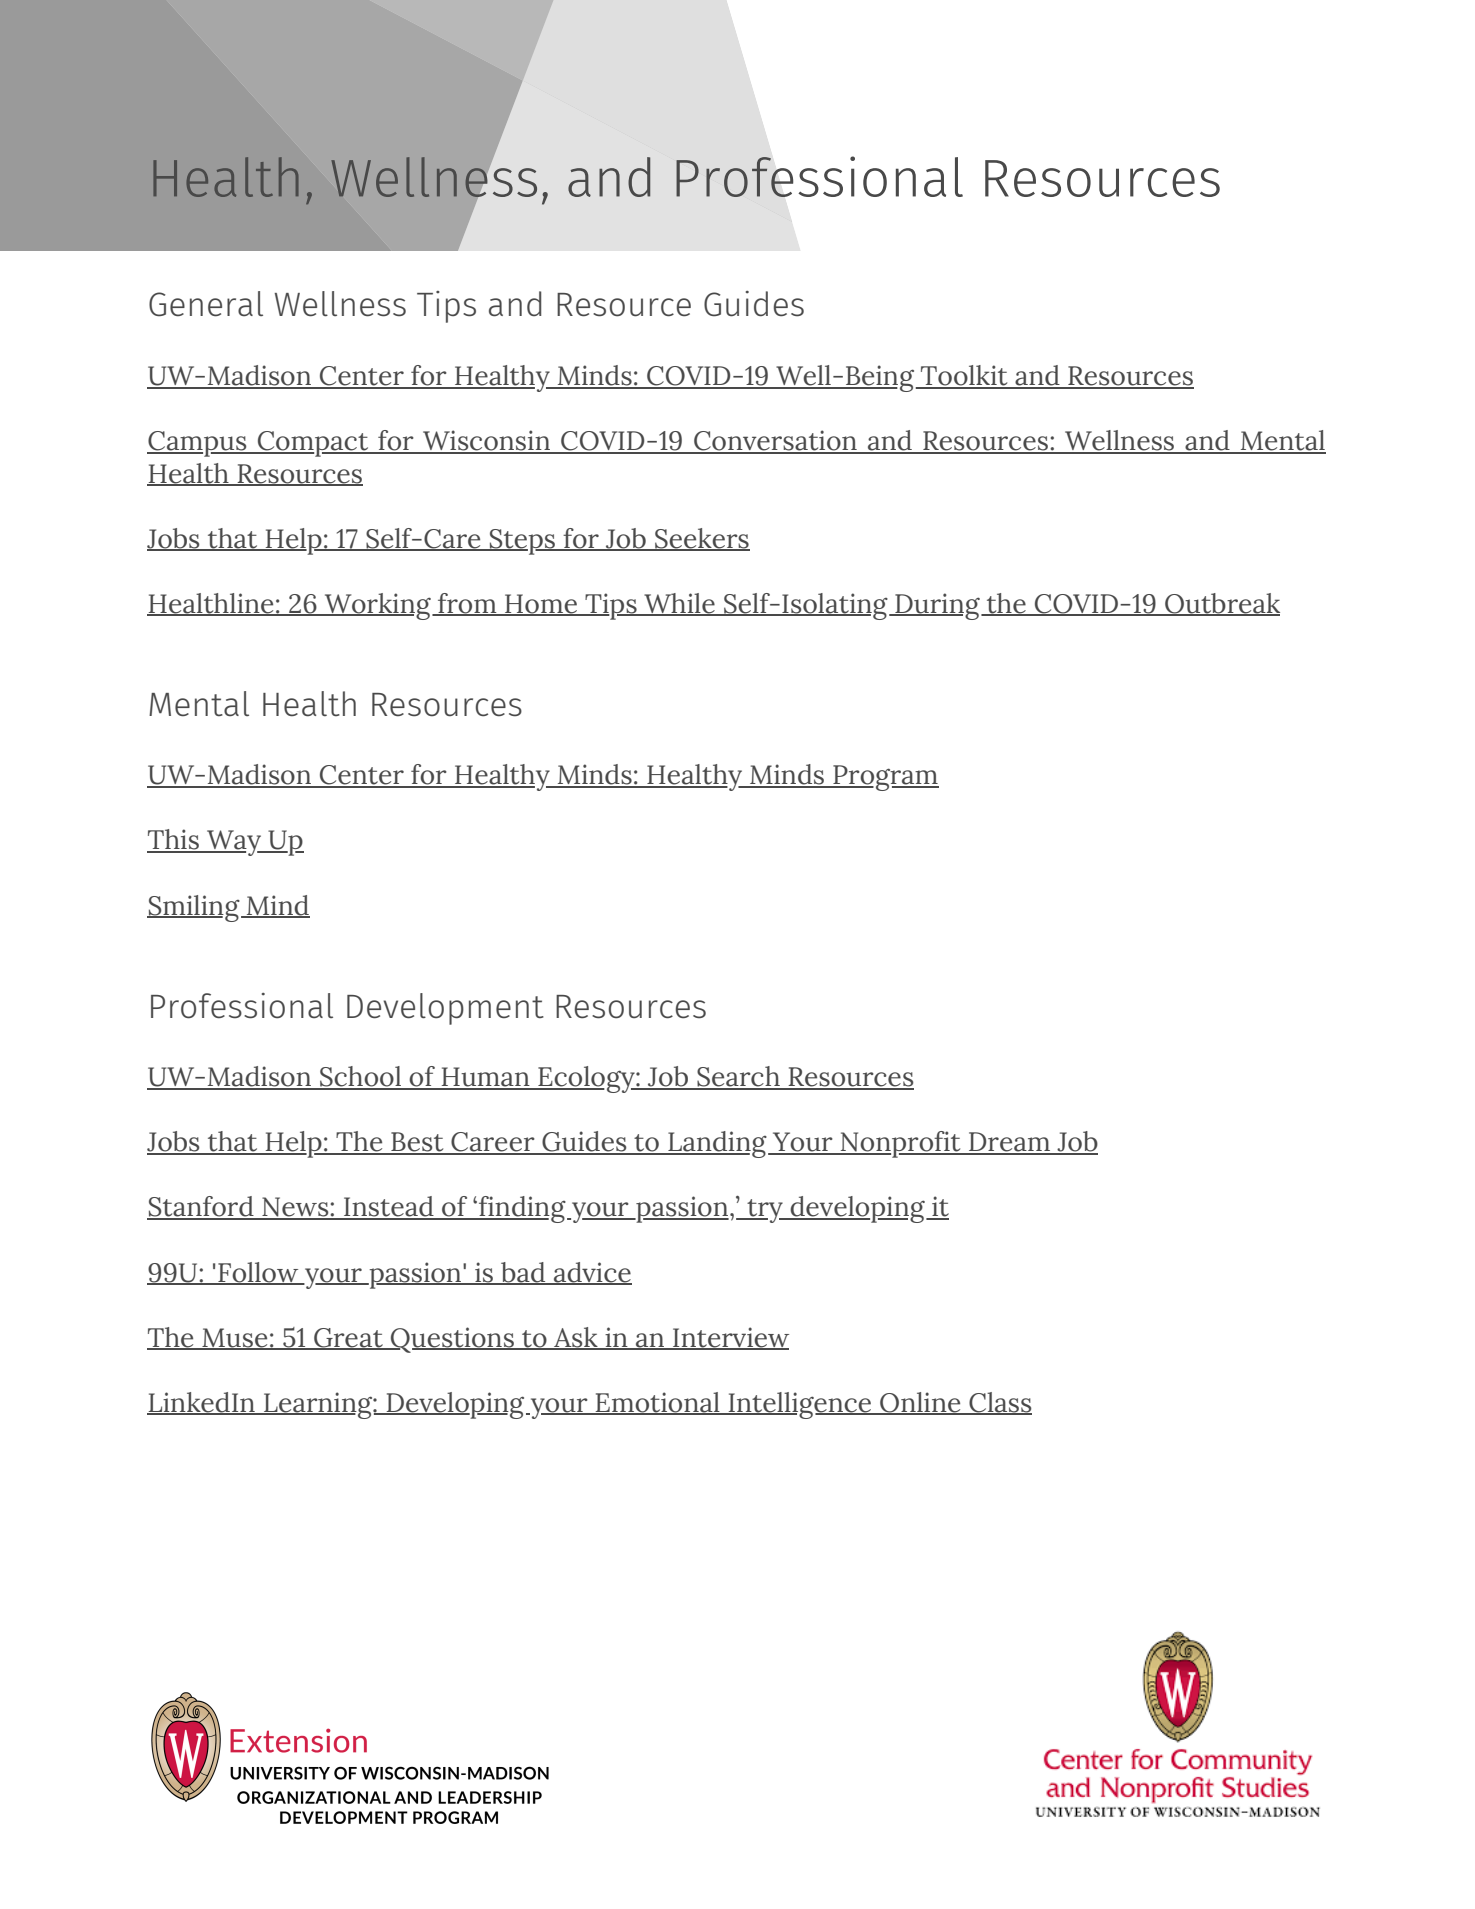  I want to click on Conversation, so click(775, 441).
